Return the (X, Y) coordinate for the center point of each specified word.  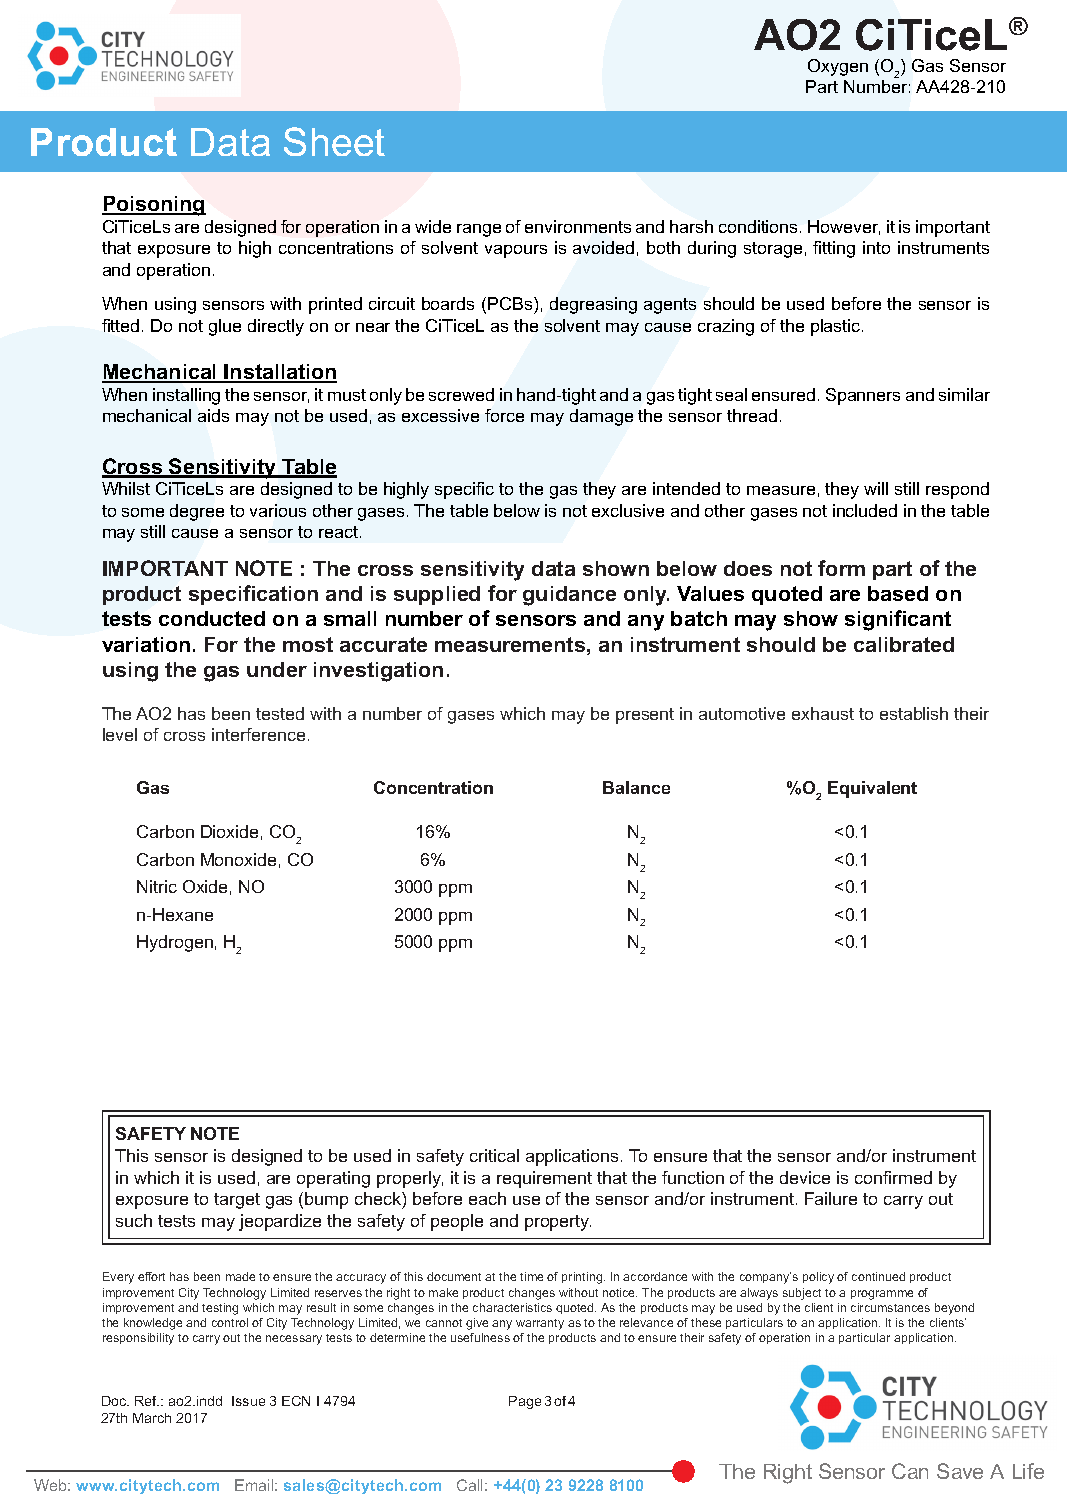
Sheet (334, 141)
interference (258, 734)
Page (525, 1402)
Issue (248, 1401)
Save (960, 1471)
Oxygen (838, 67)
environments (578, 226)
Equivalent (872, 789)
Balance (636, 787)
